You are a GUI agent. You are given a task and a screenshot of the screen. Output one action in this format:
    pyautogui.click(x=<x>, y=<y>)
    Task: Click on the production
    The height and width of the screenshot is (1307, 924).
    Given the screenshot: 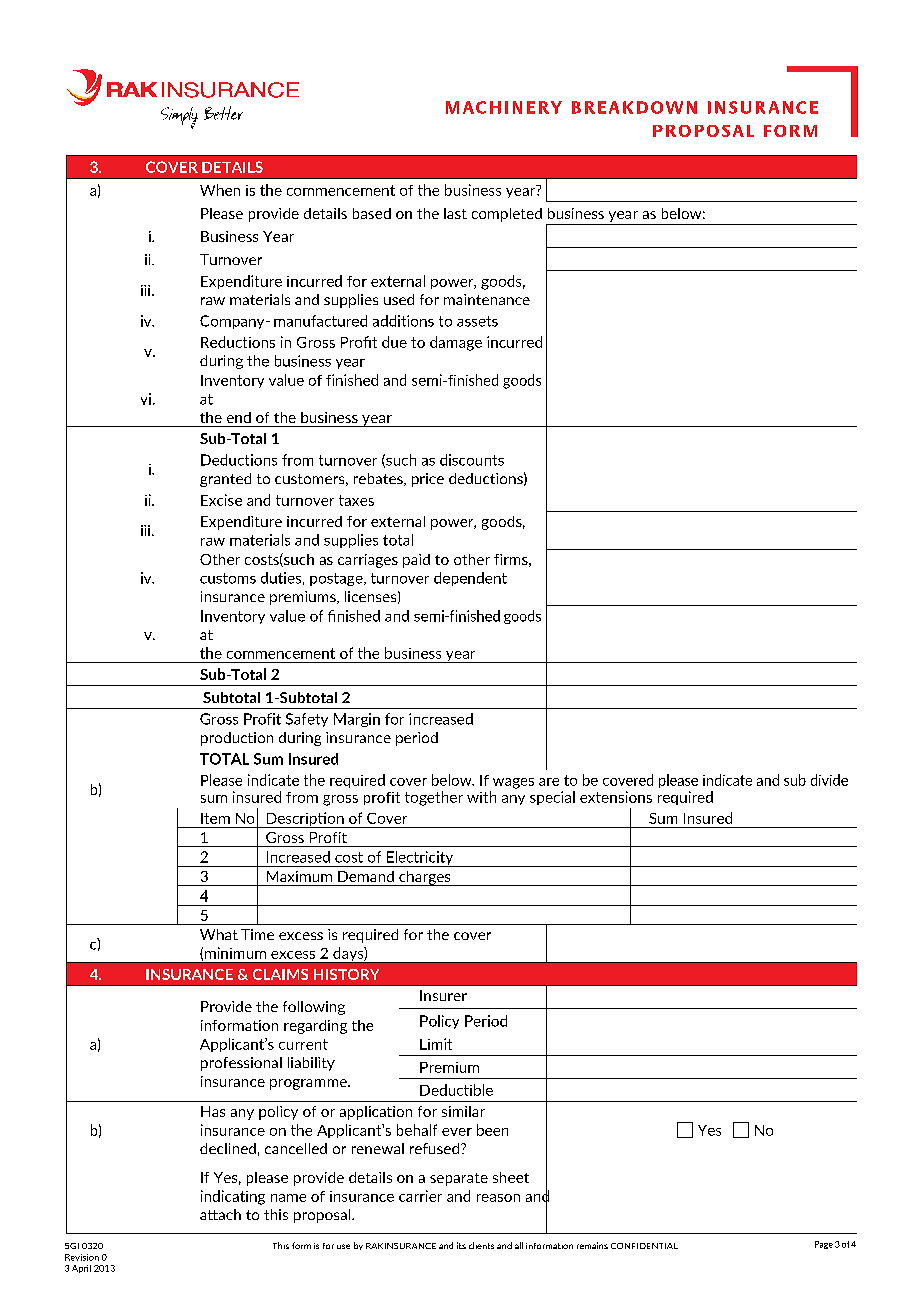 What is the action you would take?
    pyautogui.click(x=237, y=739)
